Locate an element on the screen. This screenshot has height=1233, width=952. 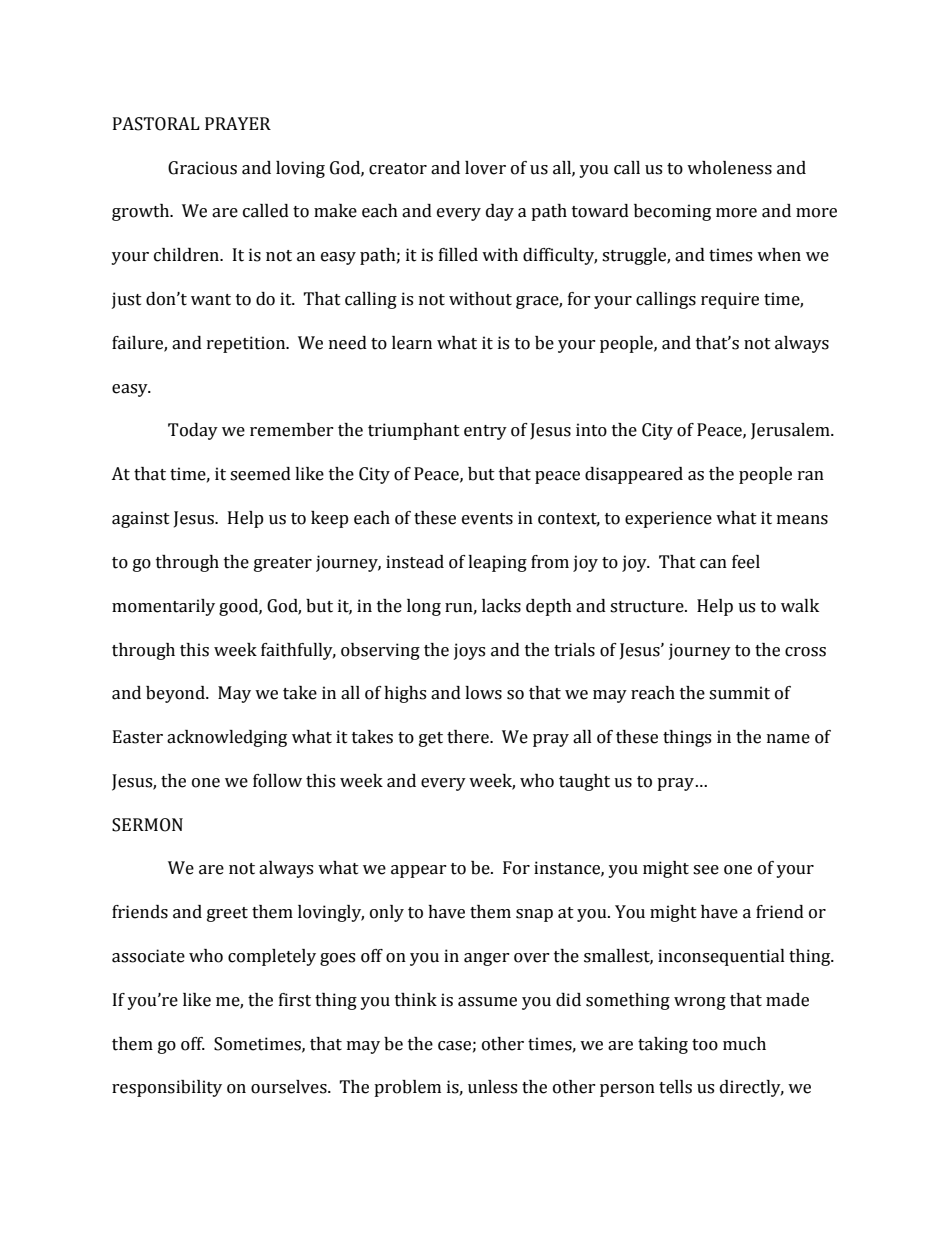
responsibility is located at coordinates (167, 1088).
